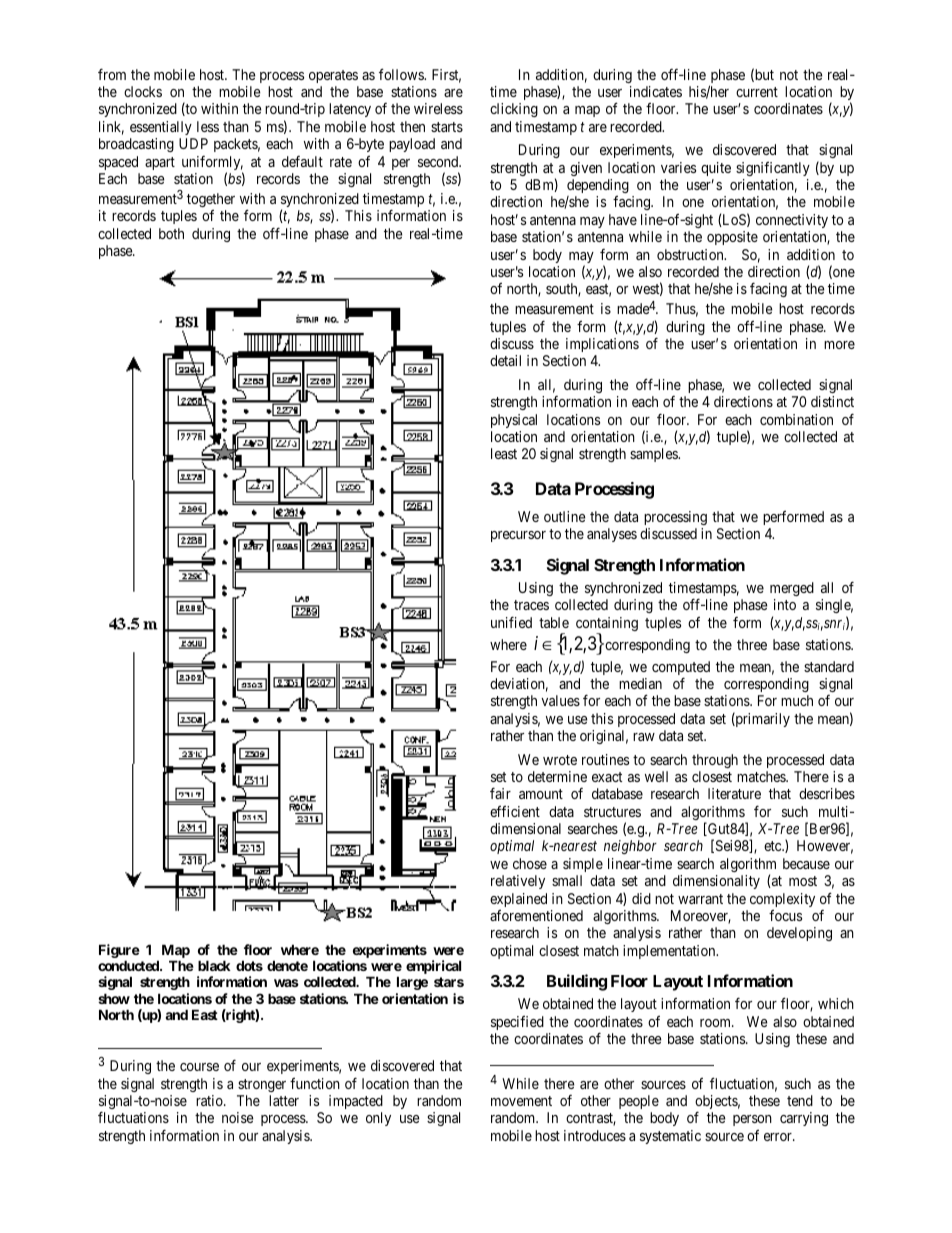 This screenshot has height=1233, width=952. Describe the element at coordinates (161, 128) in the screenshot. I see `essentially` at that location.
